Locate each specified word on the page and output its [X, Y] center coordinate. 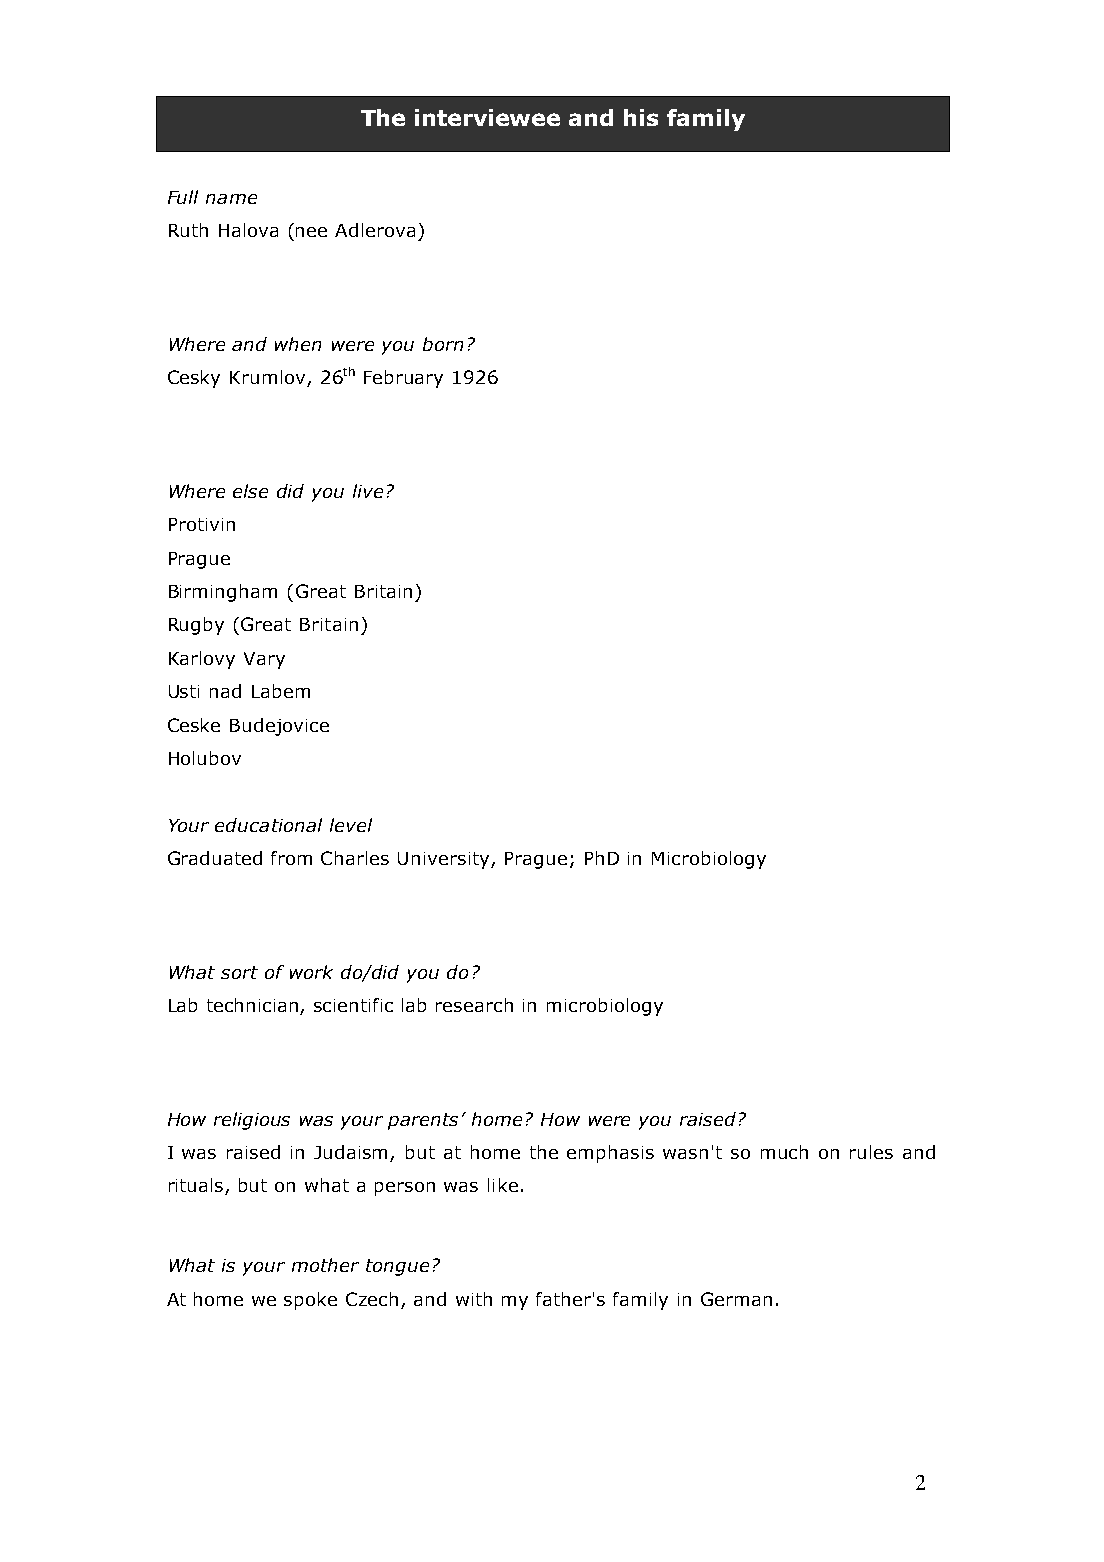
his [641, 117]
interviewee [487, 117]
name [231, 199]
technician [254, 1006]
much [784, 1152]
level [351, 825]
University [445, 860]
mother [325, 1265]
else [250, 491]
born [443, 344]
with [474, 1299]
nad [225, 691]
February [403, 379]
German [736, 1299]
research [474, 1005]
